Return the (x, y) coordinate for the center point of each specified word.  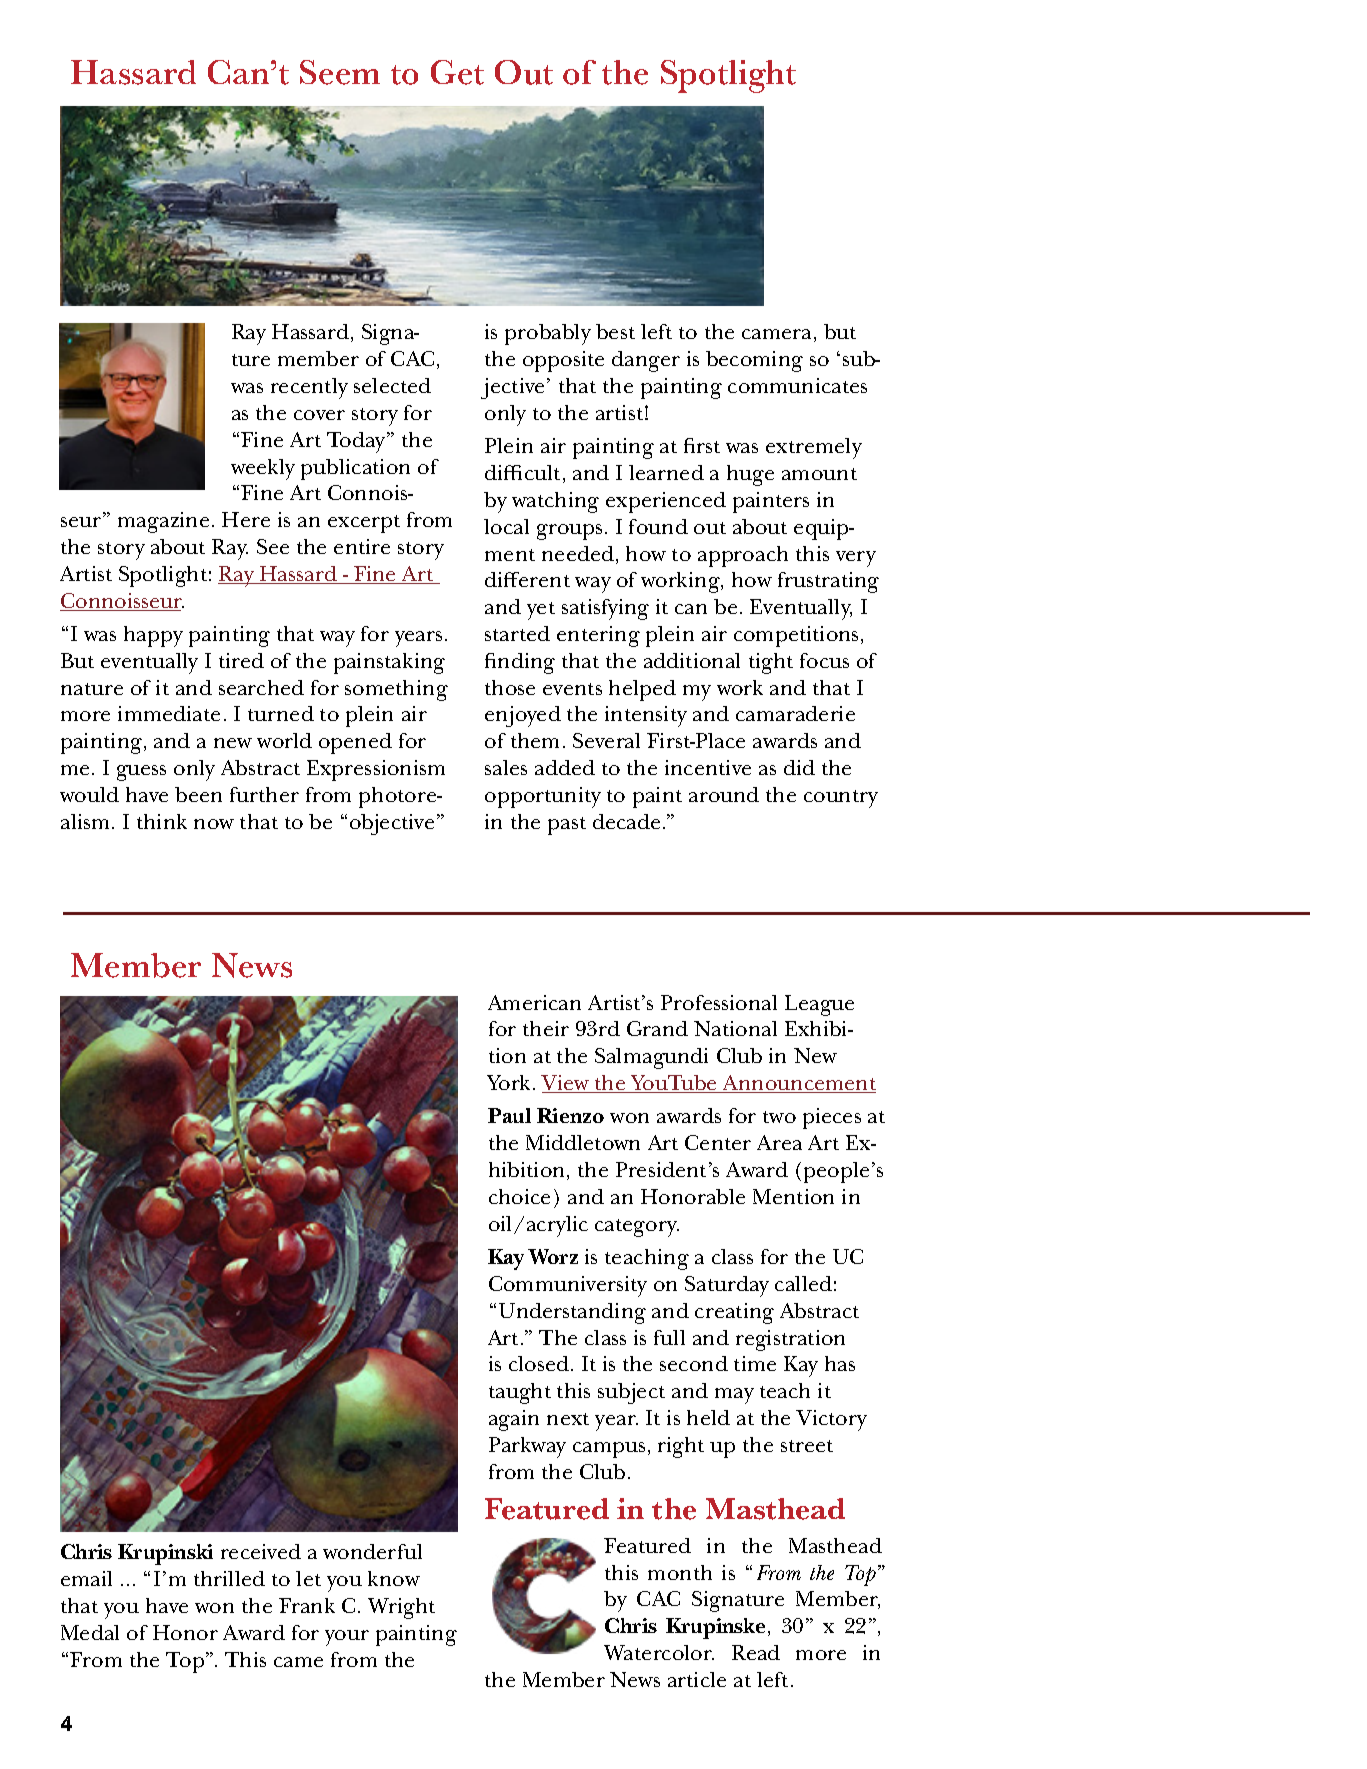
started (517, 633)
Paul (509, 1115)
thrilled (229, 1578)
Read (756, 1652)
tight (771, 663)
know (394, 1578)
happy (153, 636)
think (162, 821)
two (779, 1117)
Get (457, 72)
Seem (340, 72)
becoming (754, 361)
